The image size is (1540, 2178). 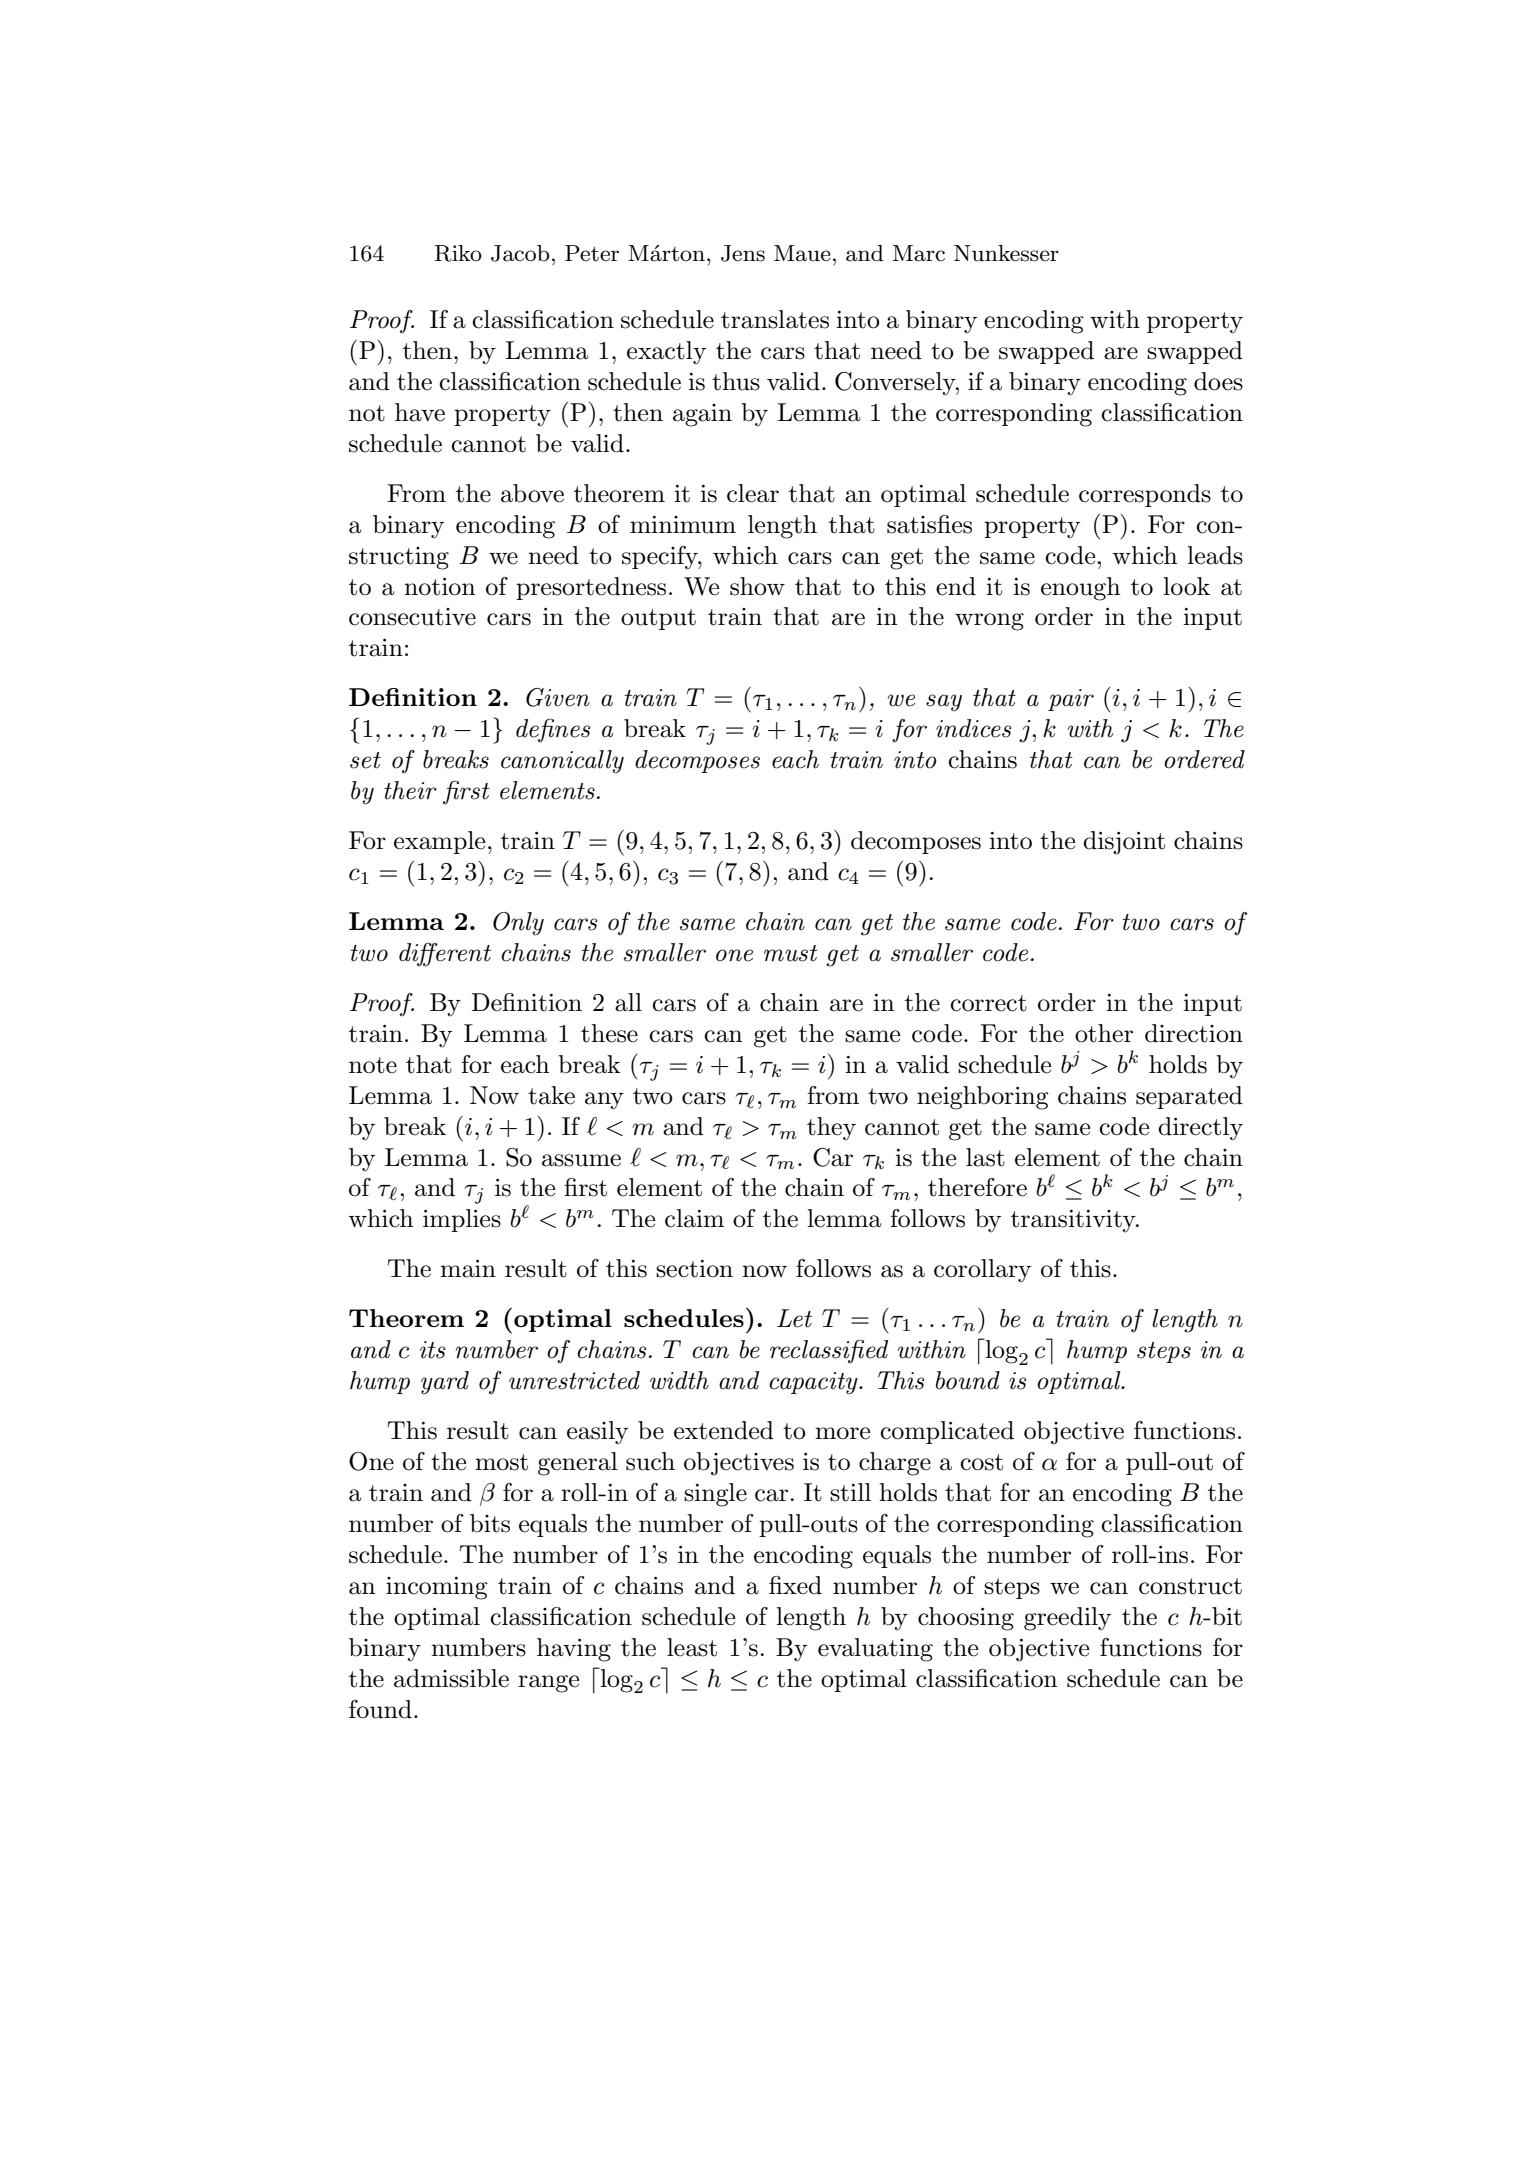 I want to click on pair, so click(x=1071, y=700).
